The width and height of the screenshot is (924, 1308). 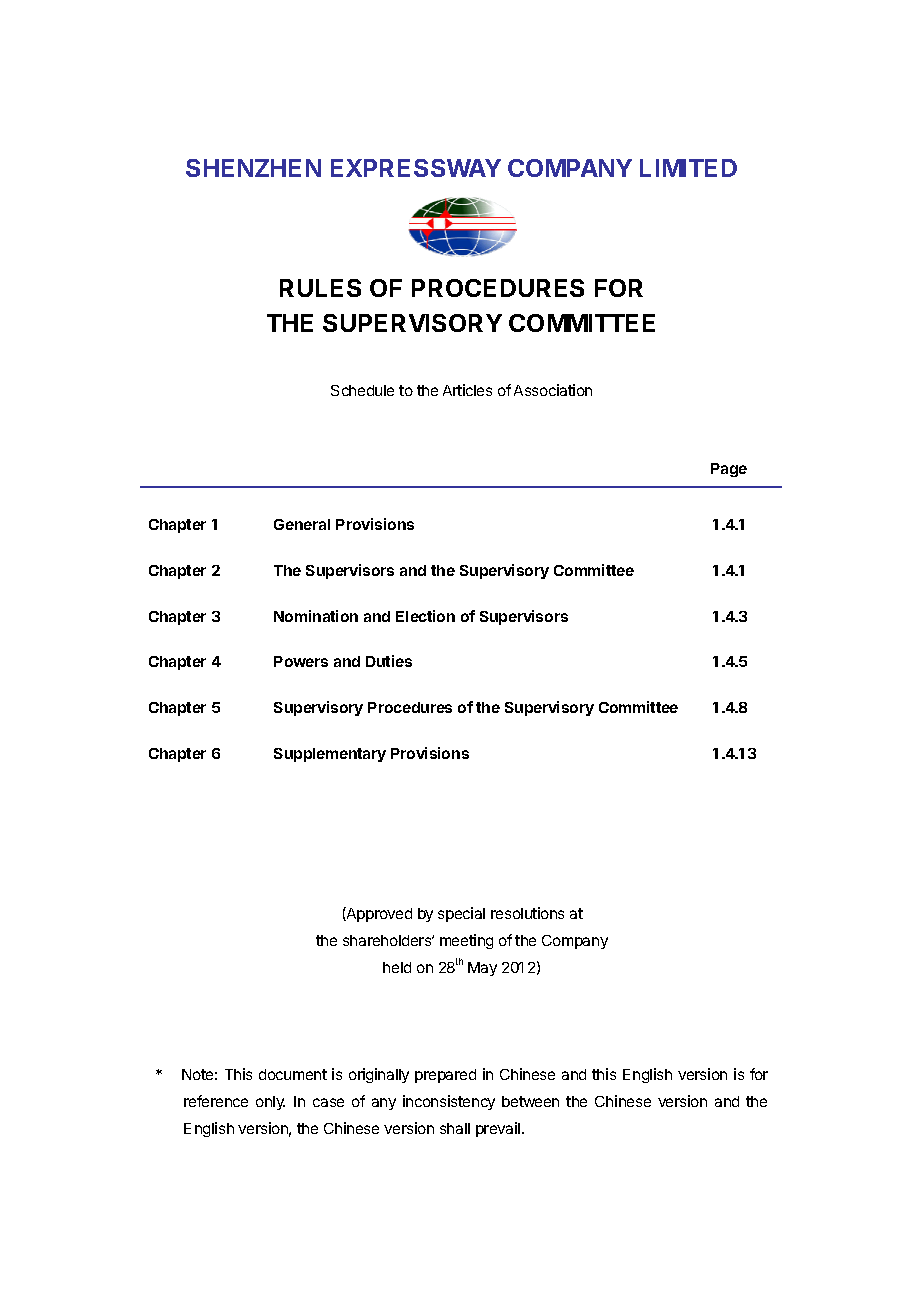 What do you see at coordinates (416, 168) in the screenshot?
I see `EXPRESSWAY` at bounding box center [416, 168].
